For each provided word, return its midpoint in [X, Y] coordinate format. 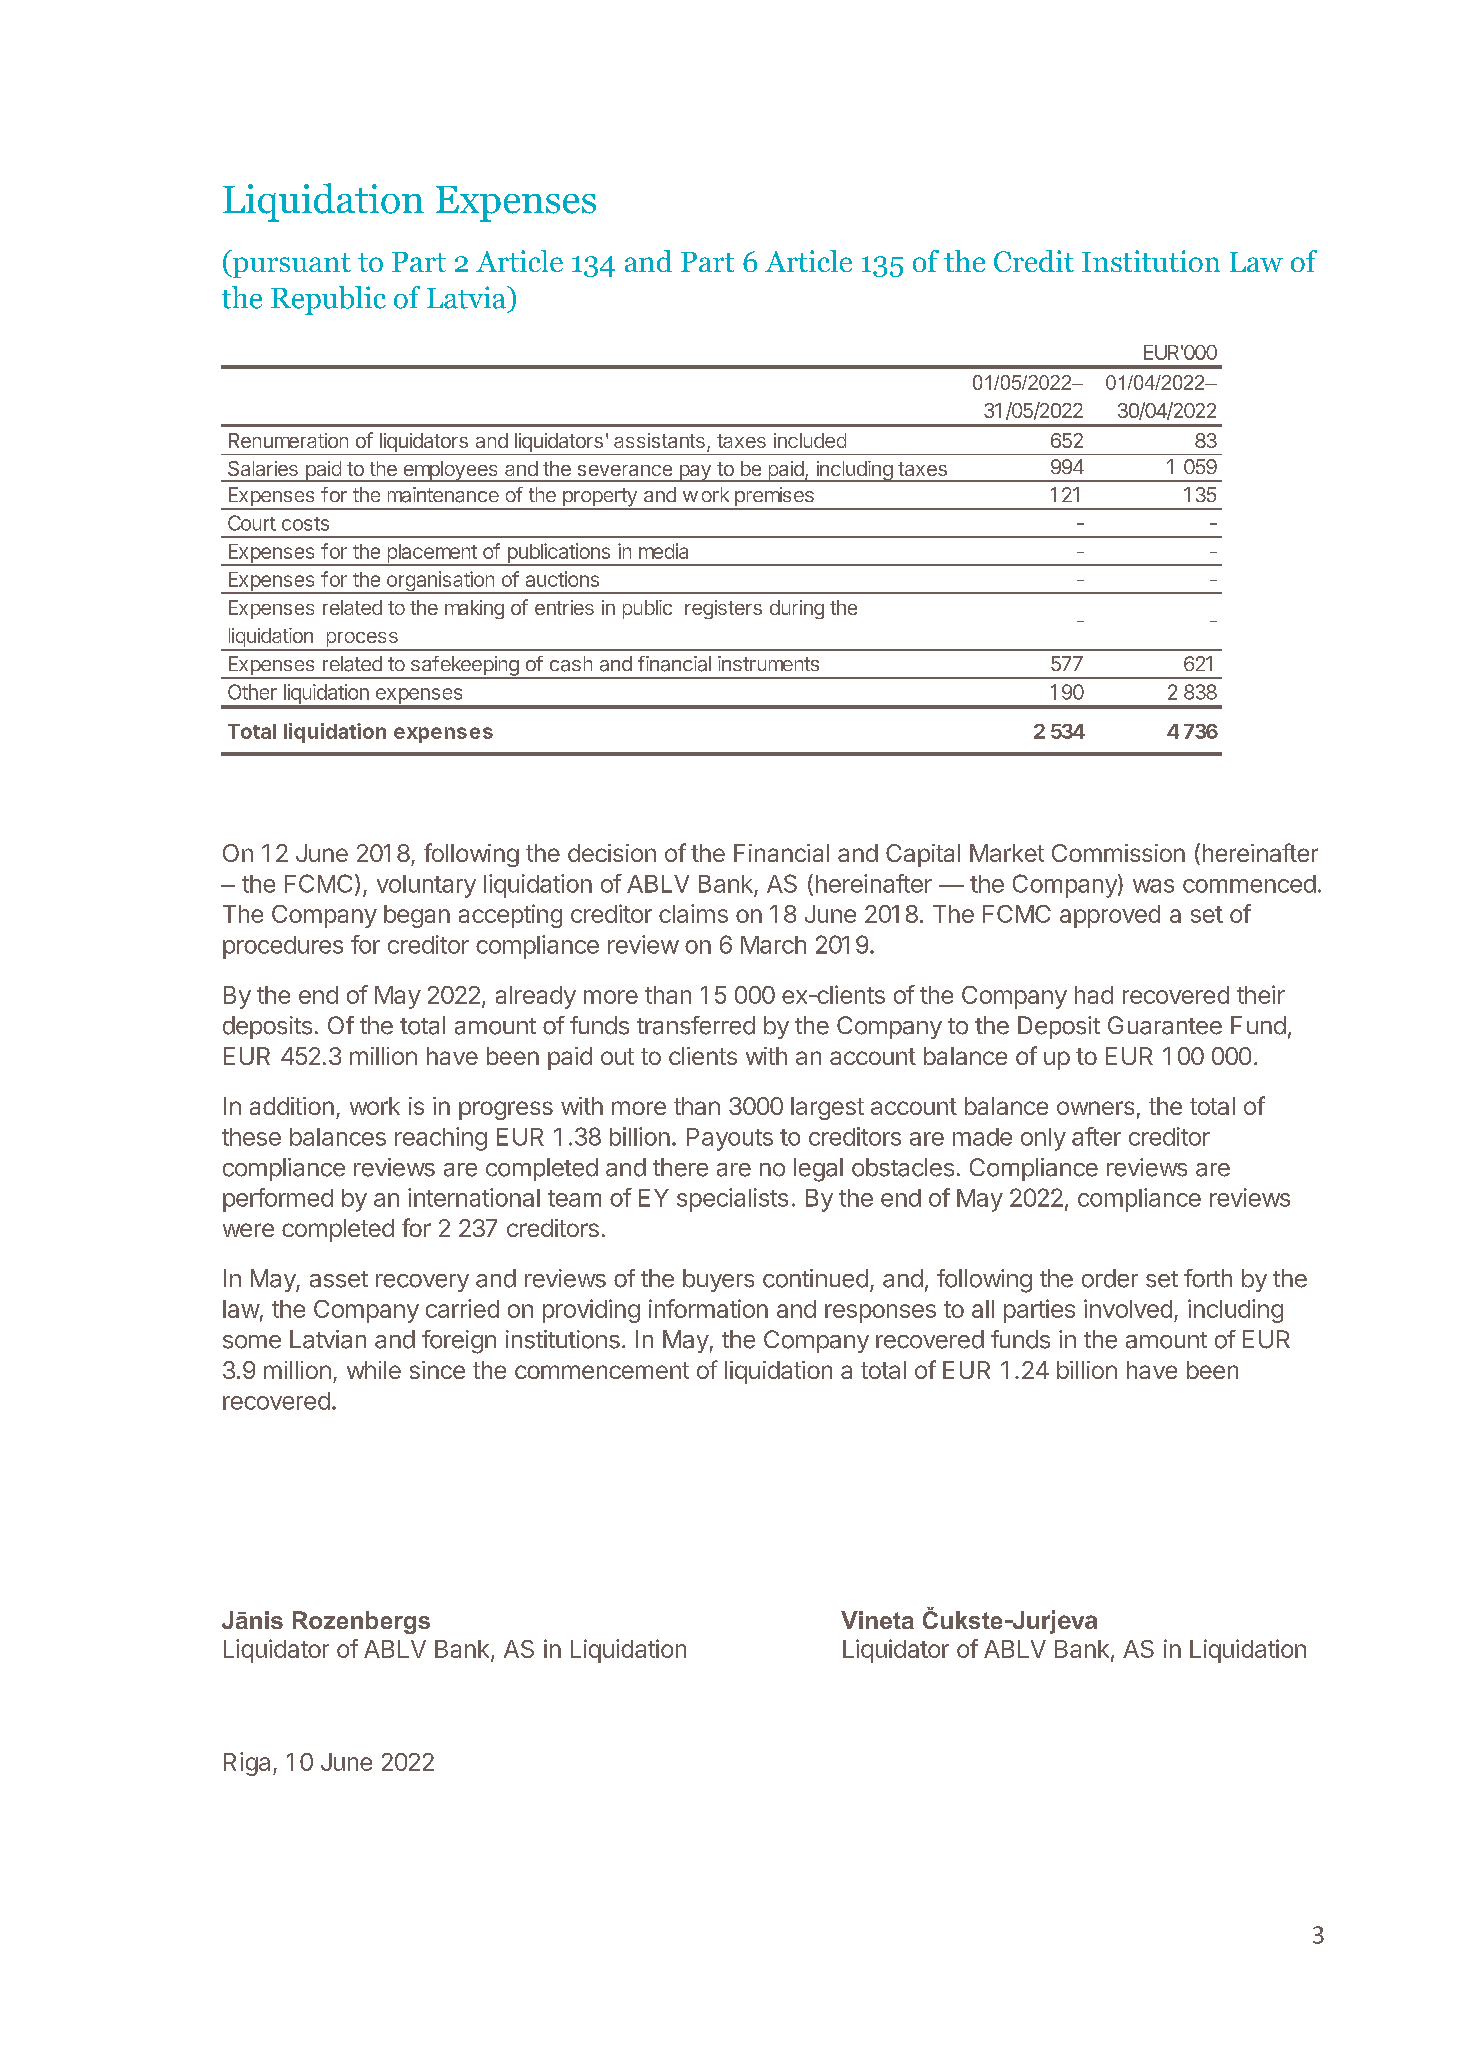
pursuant [291, 265]
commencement [602, 1370]
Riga [247, 1764]
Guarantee [1165, 1025]
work [375, 1106]
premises [774, 498]
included [810, 440]
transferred [696, 1025]
